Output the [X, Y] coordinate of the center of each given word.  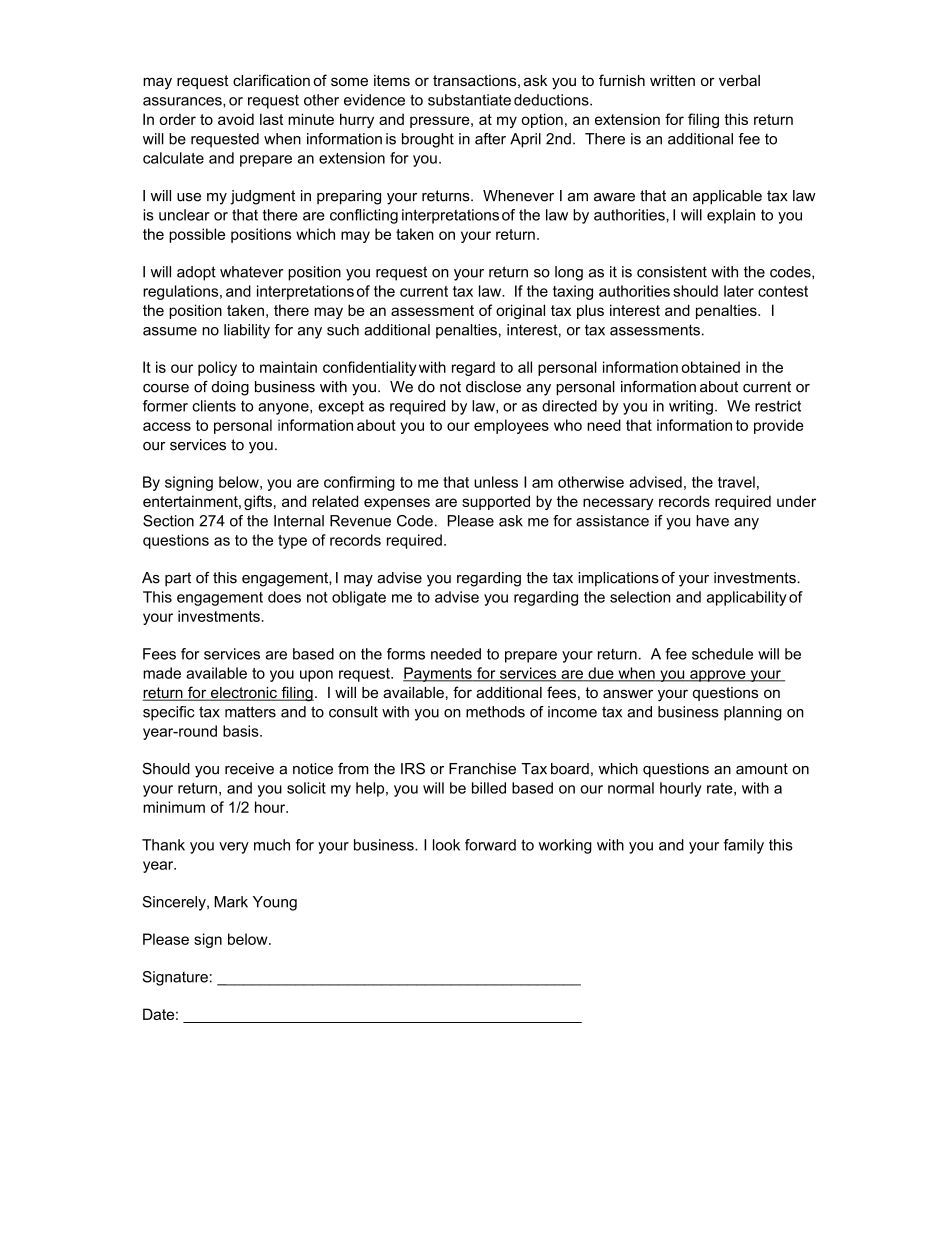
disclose [493, 387]
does [284, 597]
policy [217, 368]
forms [406, 654]
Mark [231, 902]
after [490, 139]
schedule [722, 654]
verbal [739, 80]
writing [691, 407]
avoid [236, 119]
